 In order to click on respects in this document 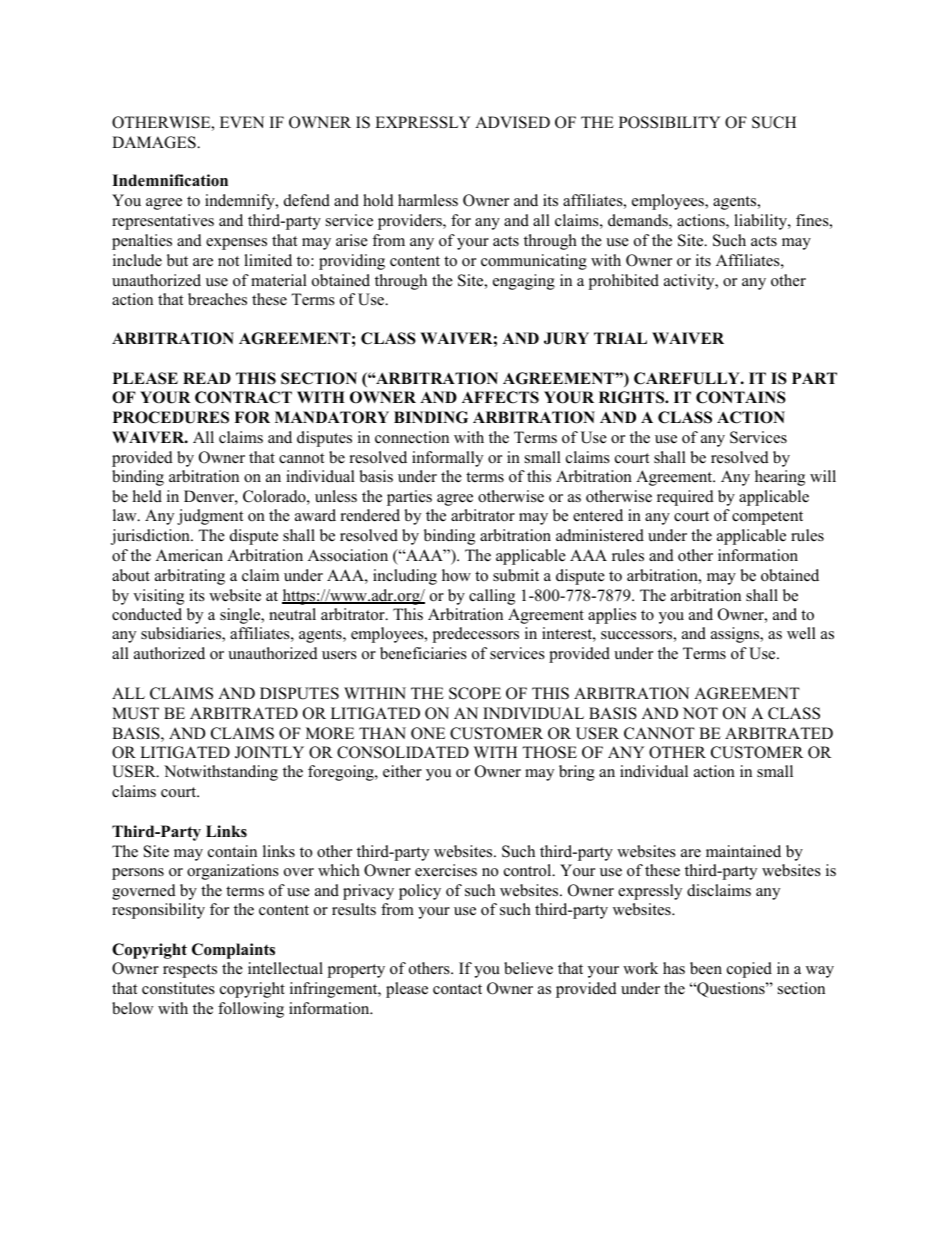, I will do `click(190, 971)`.
